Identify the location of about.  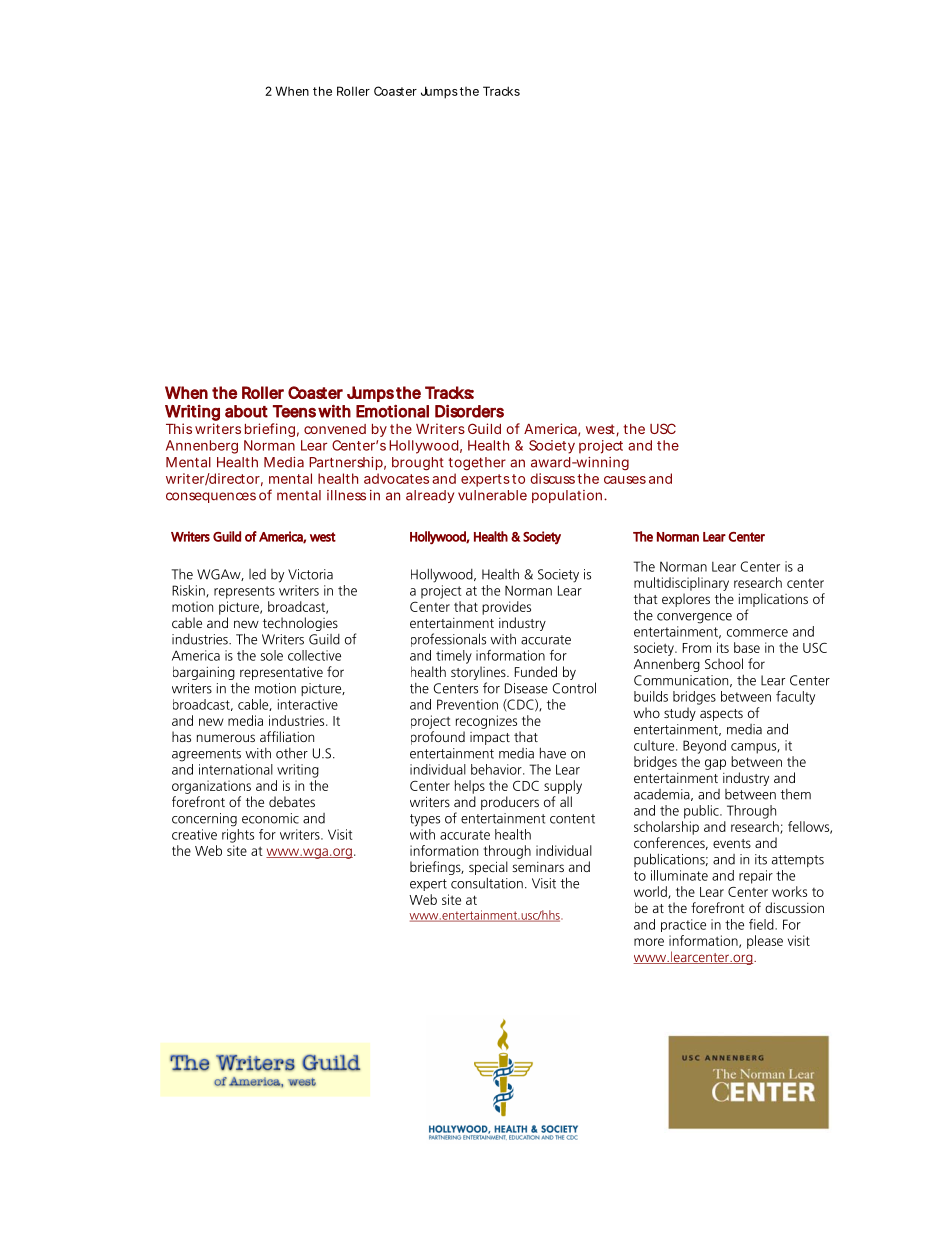
(246, 411).
